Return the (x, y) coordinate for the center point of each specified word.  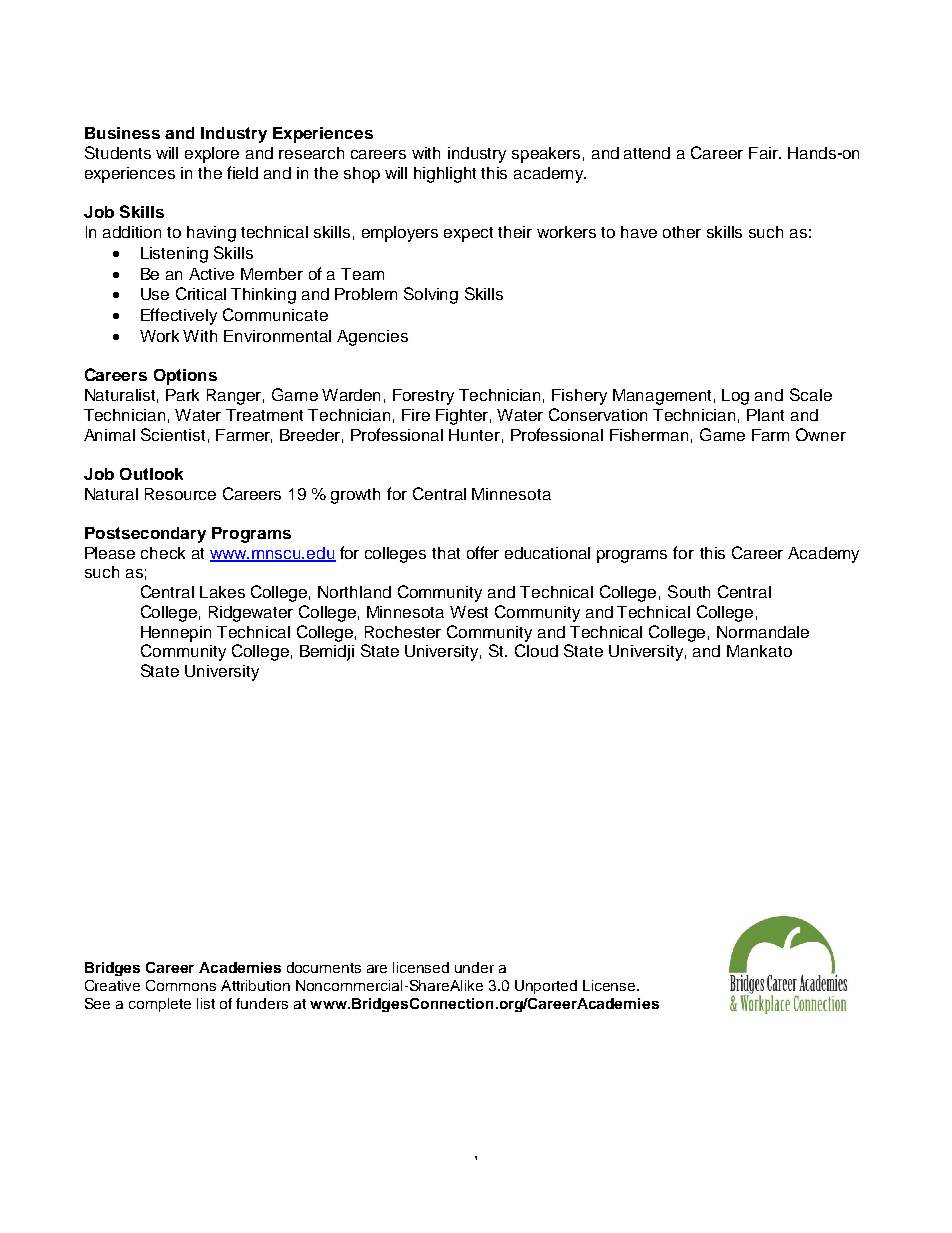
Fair (764, 153)
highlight (445, 175)
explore (212, 155)
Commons (181, 985)
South (689, 591)
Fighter (463, 417)
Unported (546, 987)
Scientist (173, 434)
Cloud (536, 650)
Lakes (222, 592)
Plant (765, 415)
